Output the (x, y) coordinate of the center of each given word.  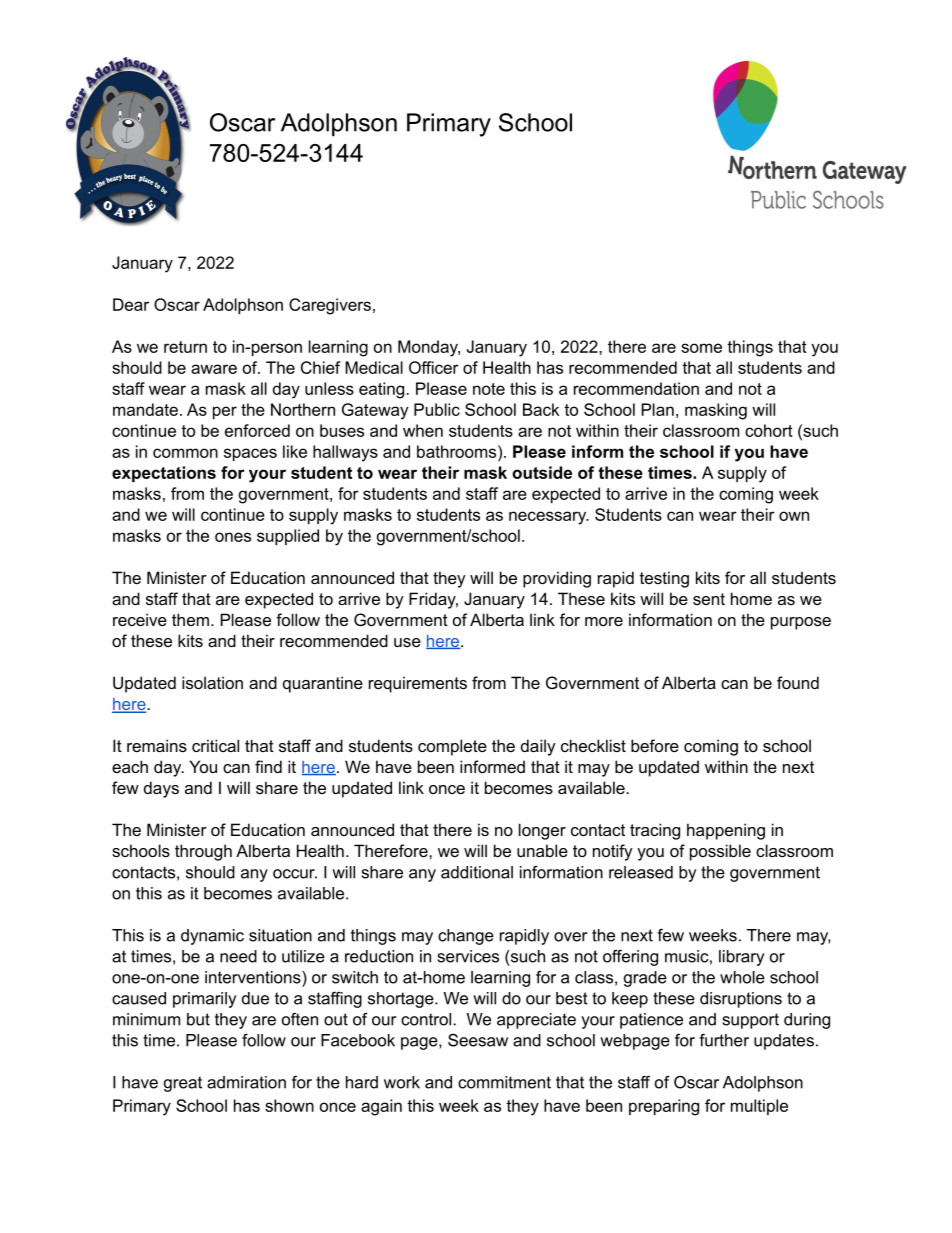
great (183, 1084)
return (185, 347)
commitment (504, 1082)
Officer (434, 367)
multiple (759, 1107)
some (701, 348)
